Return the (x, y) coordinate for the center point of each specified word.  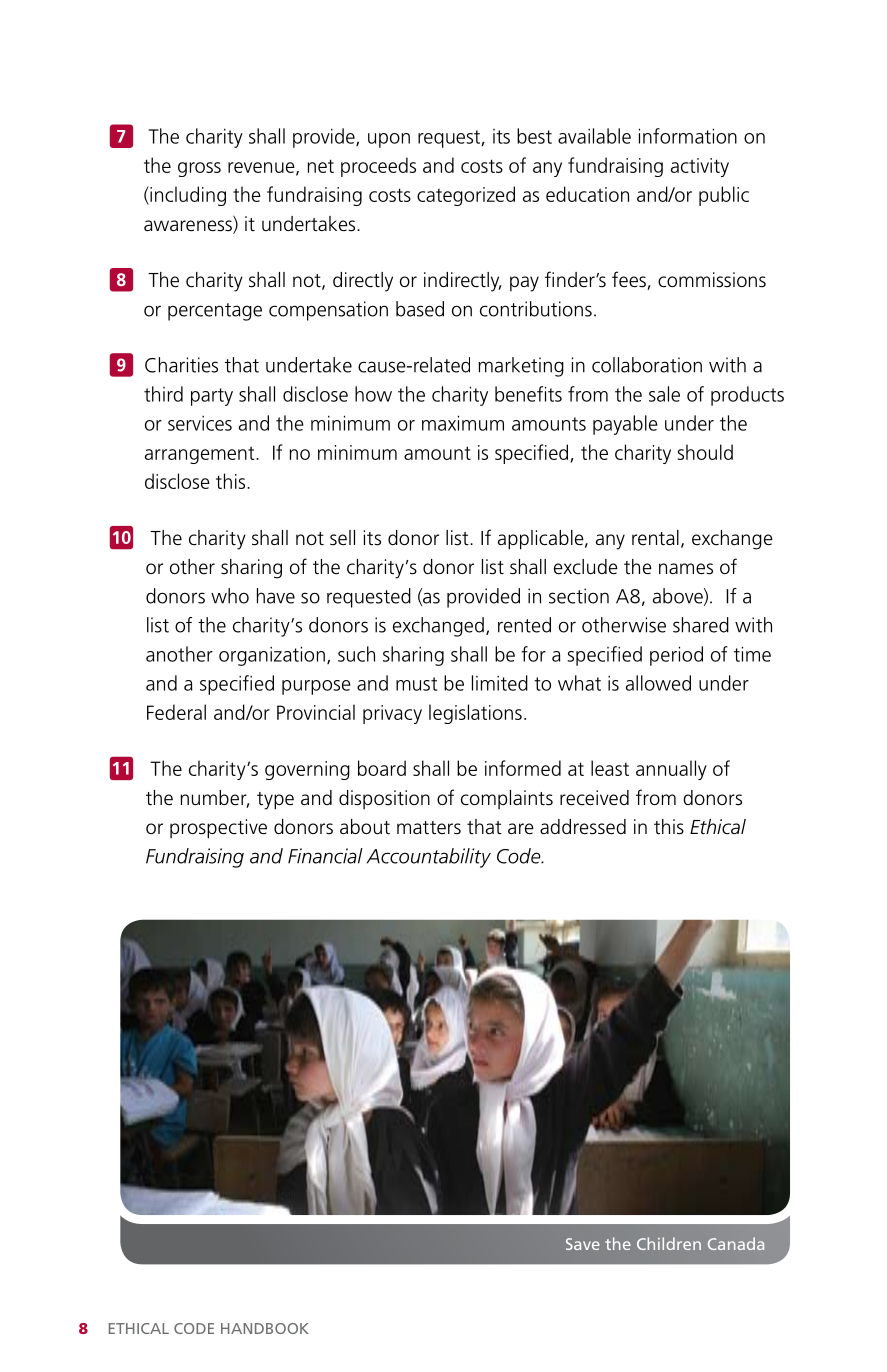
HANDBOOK (265, 1328)
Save (583, 1244)
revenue (262, 168)
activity (700, 167)
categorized (466, 196)
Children (669, 1243)
